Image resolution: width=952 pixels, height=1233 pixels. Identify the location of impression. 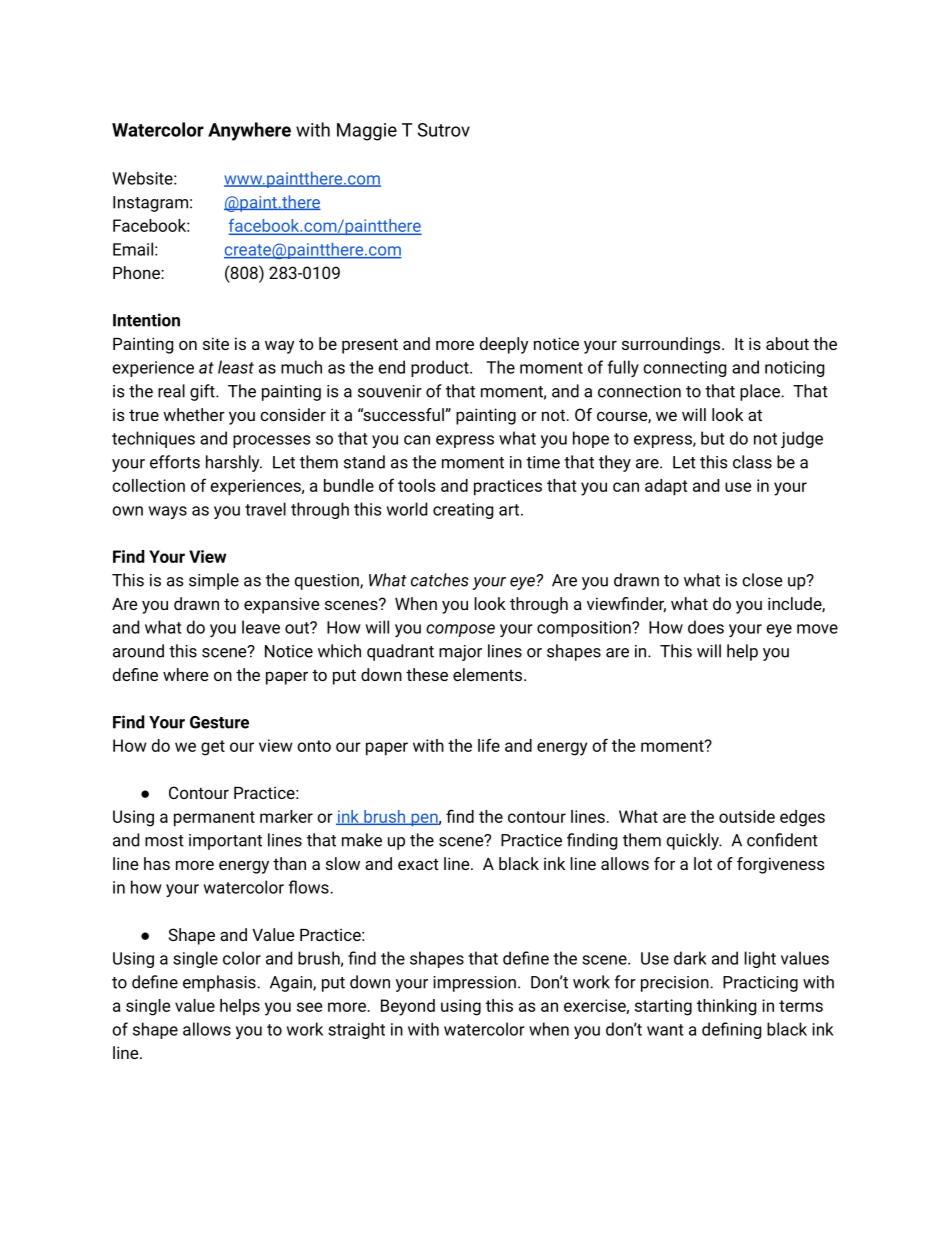
(474, 984).
